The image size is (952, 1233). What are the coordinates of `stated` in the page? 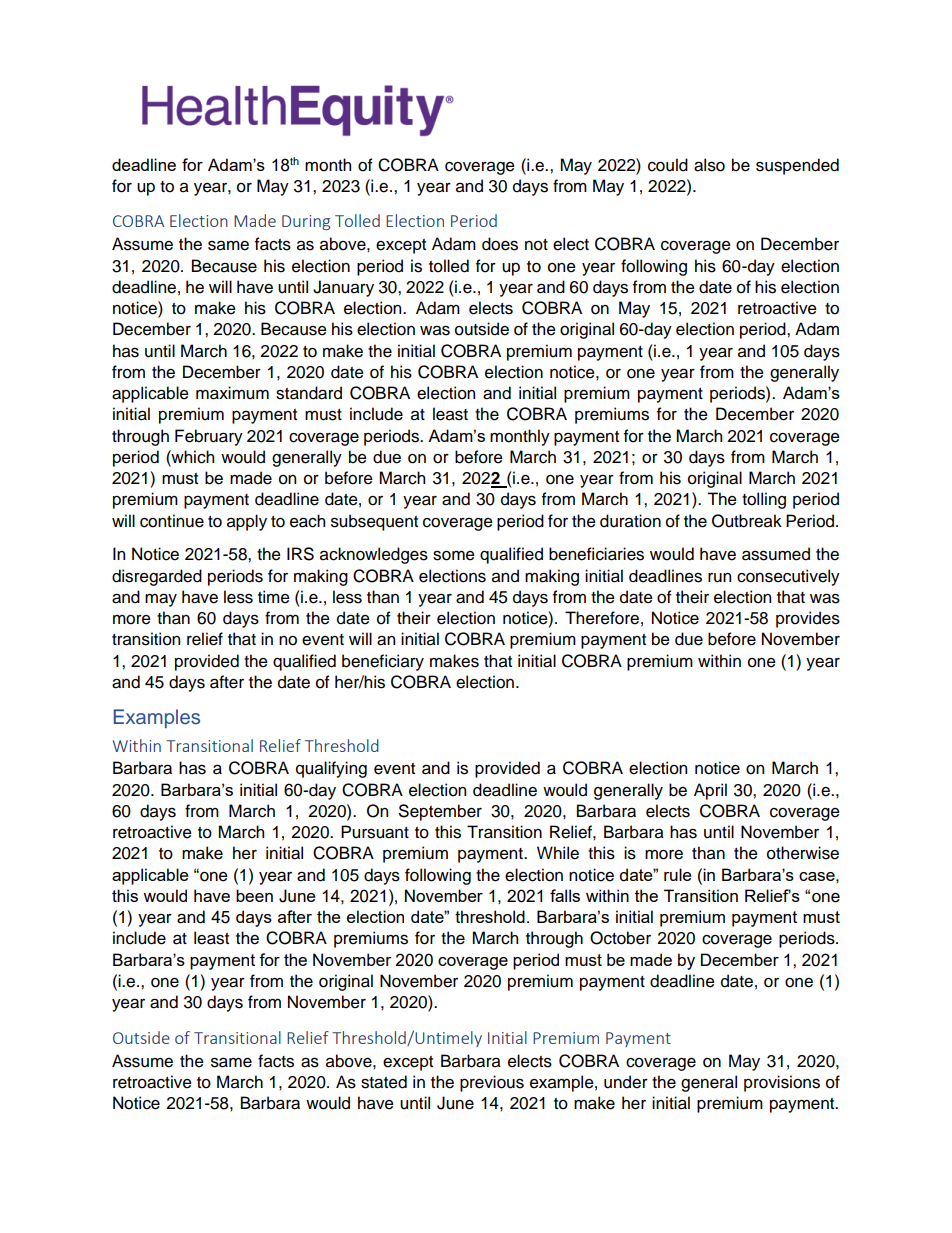 It's located at (384, 1082).
